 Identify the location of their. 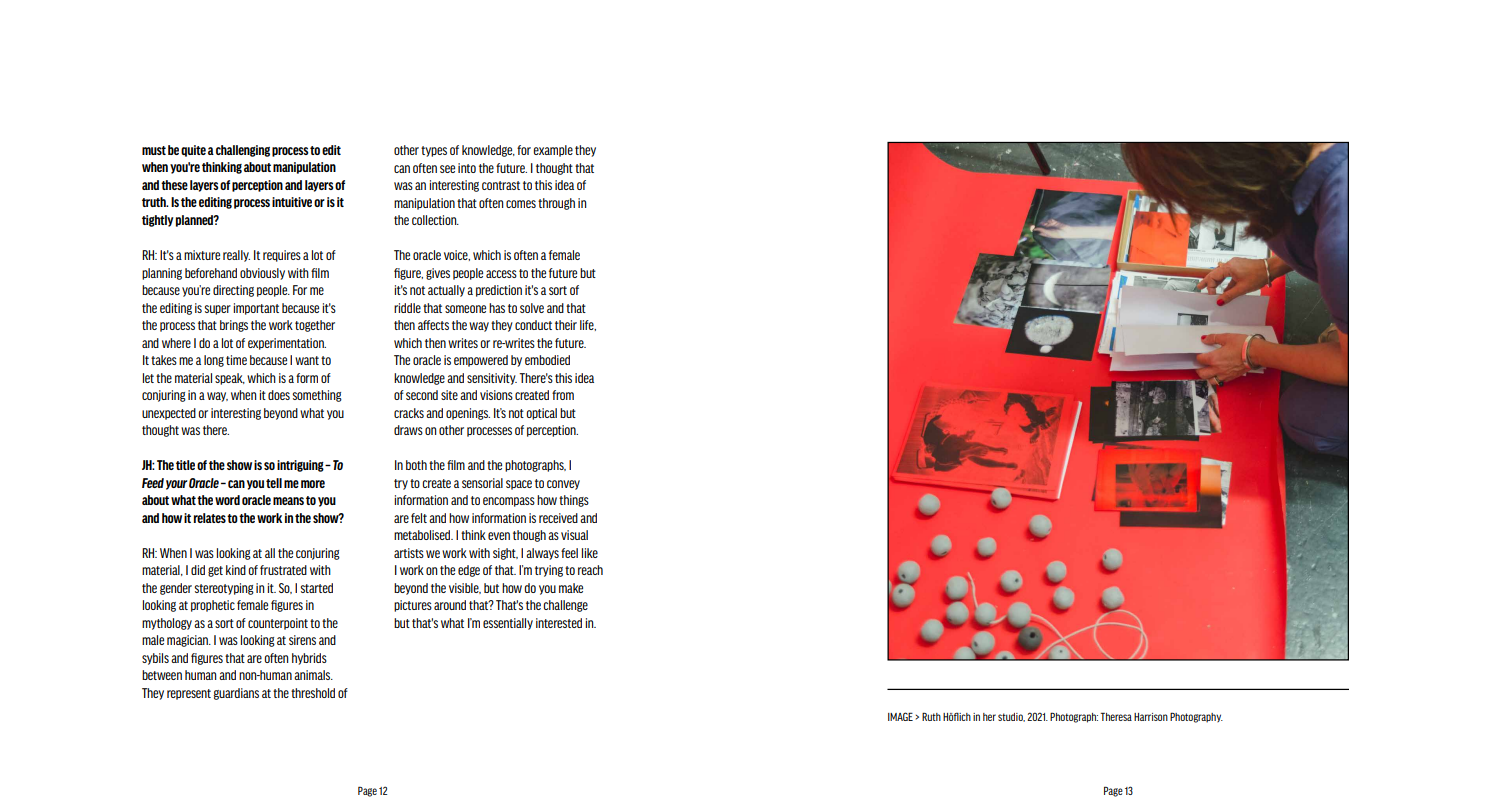
(566, 325).
